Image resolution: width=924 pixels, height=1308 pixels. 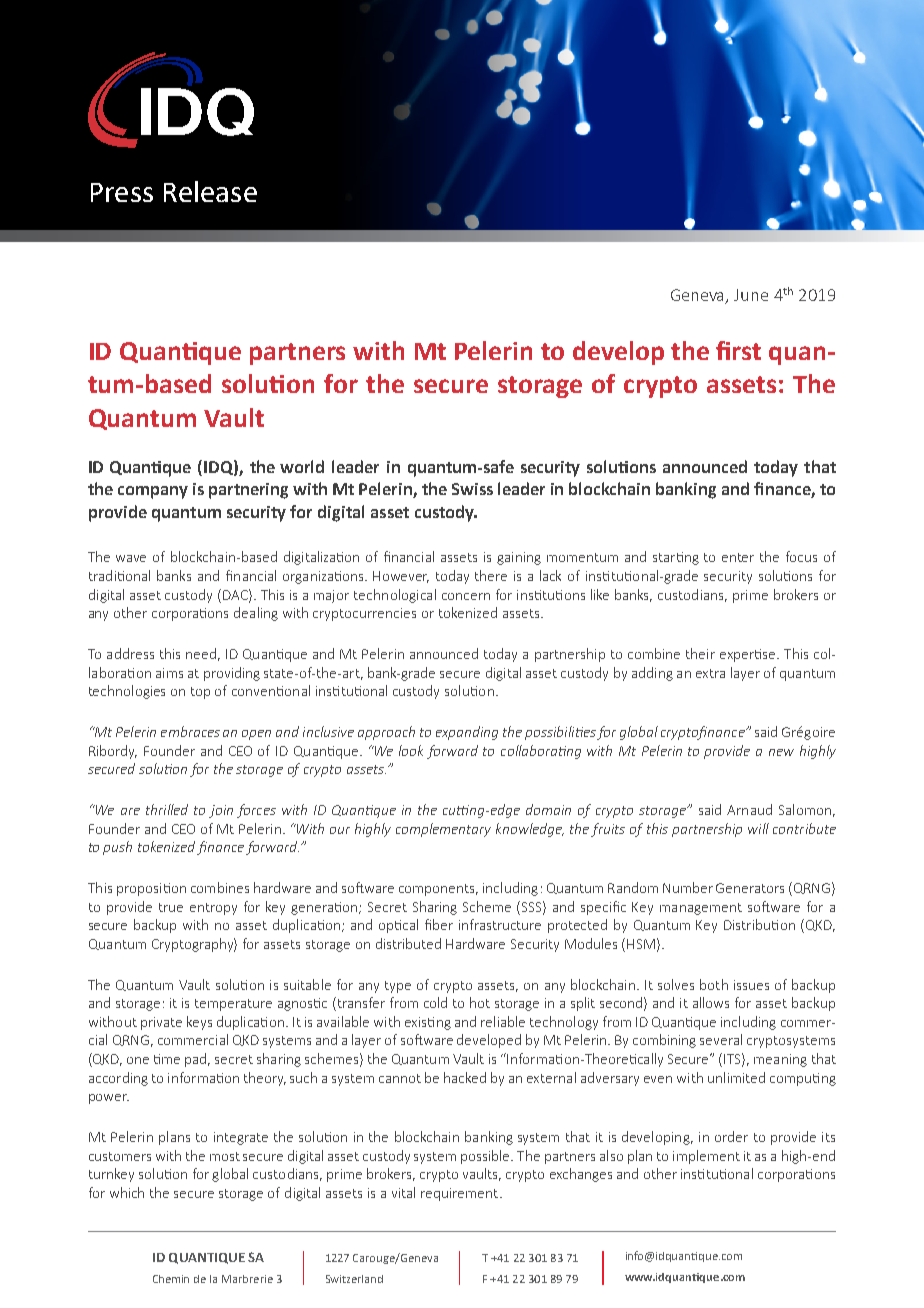 What do you see at coordinates (738, 557) in the screenshot?
I see `enter` at bounding box center [738, 557].
